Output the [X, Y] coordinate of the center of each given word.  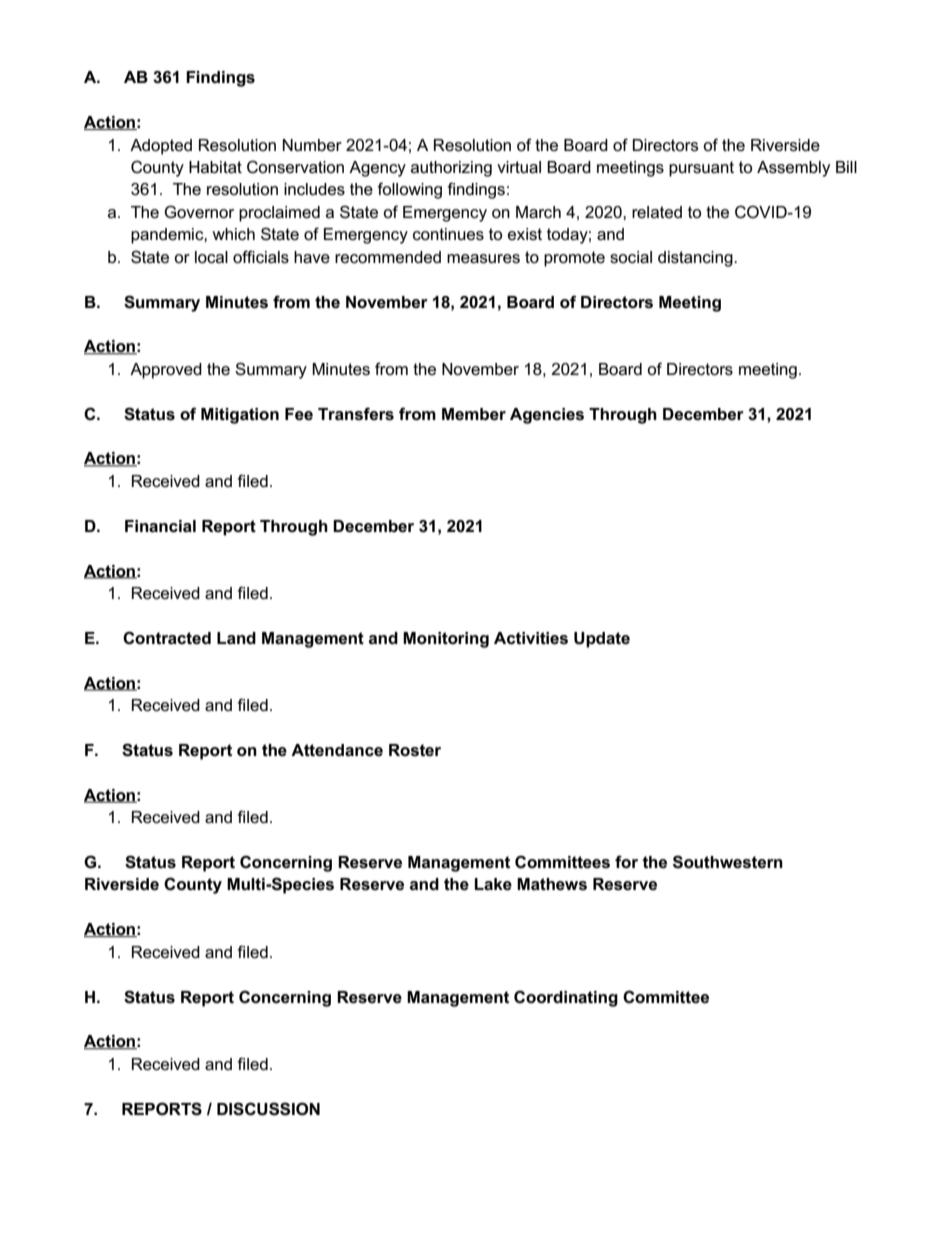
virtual [519, 167]
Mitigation [240, 416]
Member [474, 414]
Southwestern [728, 862]
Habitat [215, 167]
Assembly [793, 169]
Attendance [337, 750]
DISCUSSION [268, 1109]
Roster [415, 750]
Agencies [547, 416]
